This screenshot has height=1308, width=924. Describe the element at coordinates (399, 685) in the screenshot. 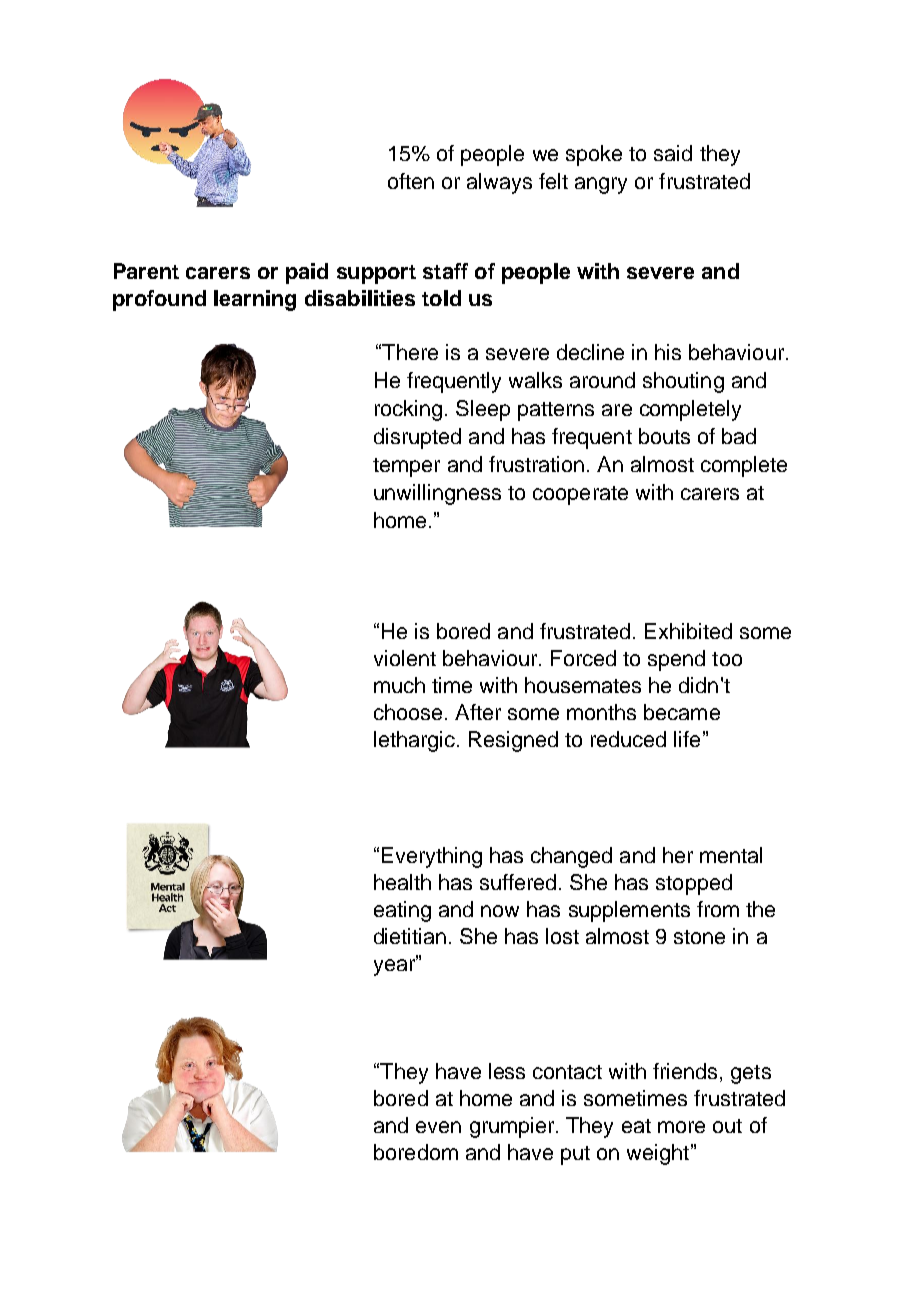

I see `much` at that location.
